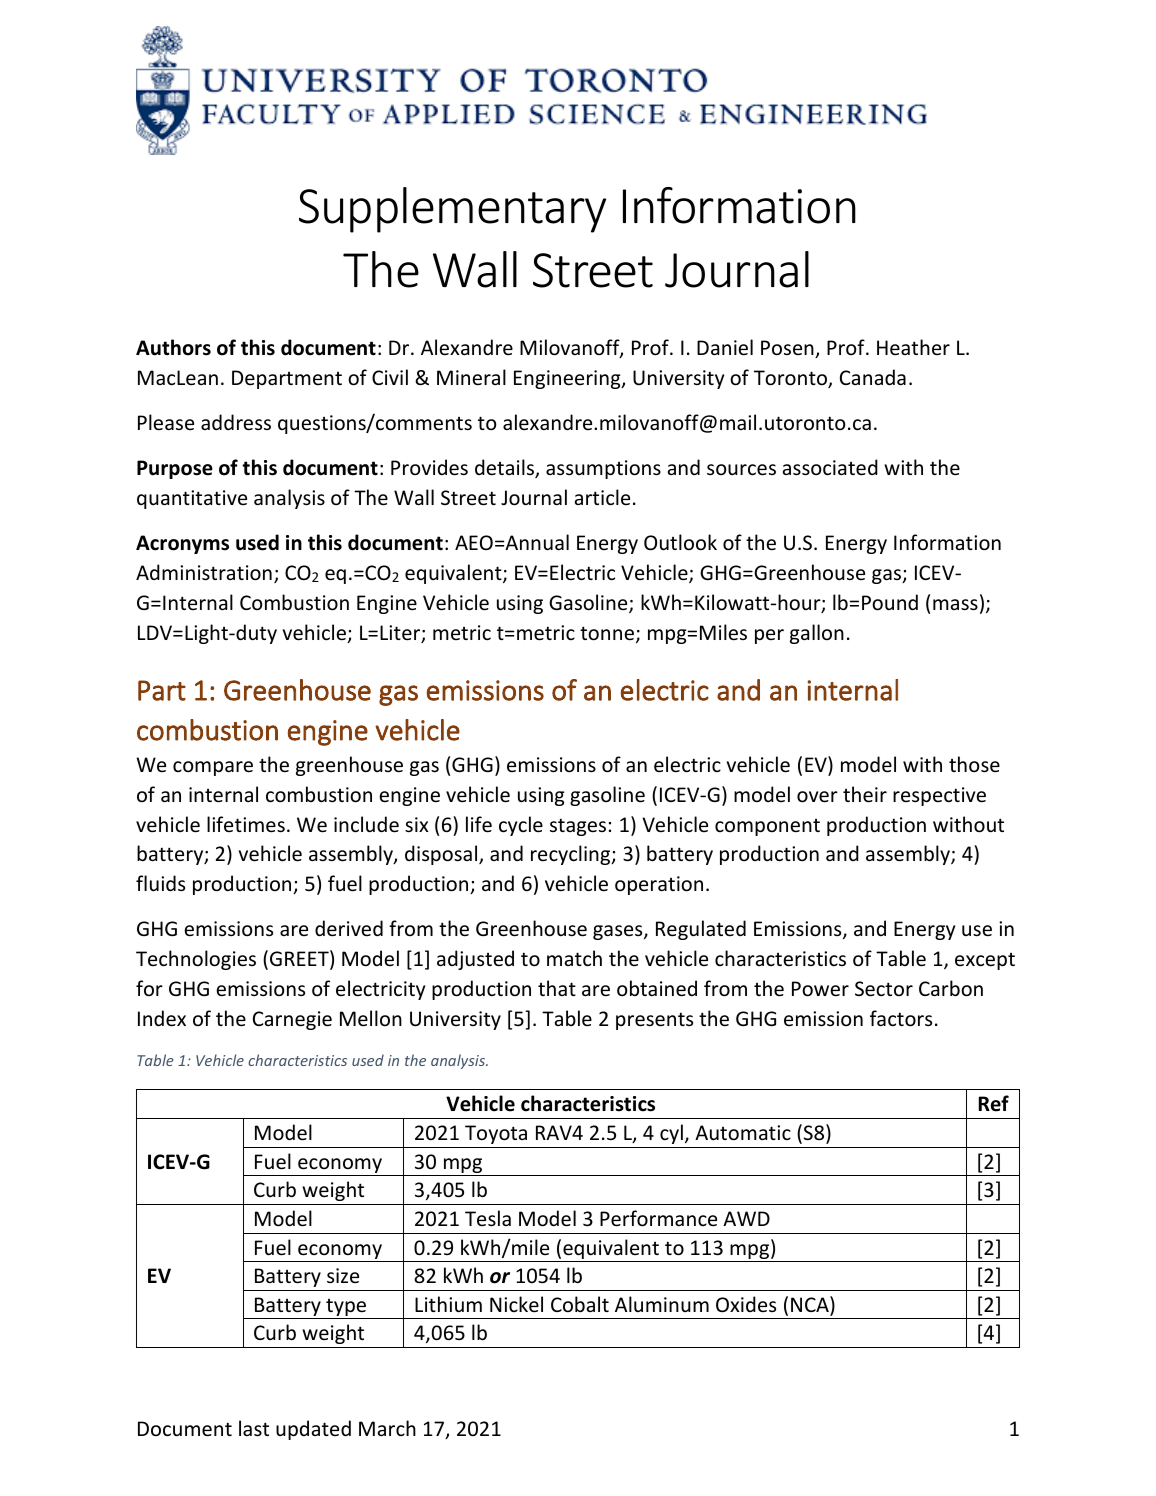  Describe the element at coordinates (578, 827) in the screenshot. I see `stages` at that location.
